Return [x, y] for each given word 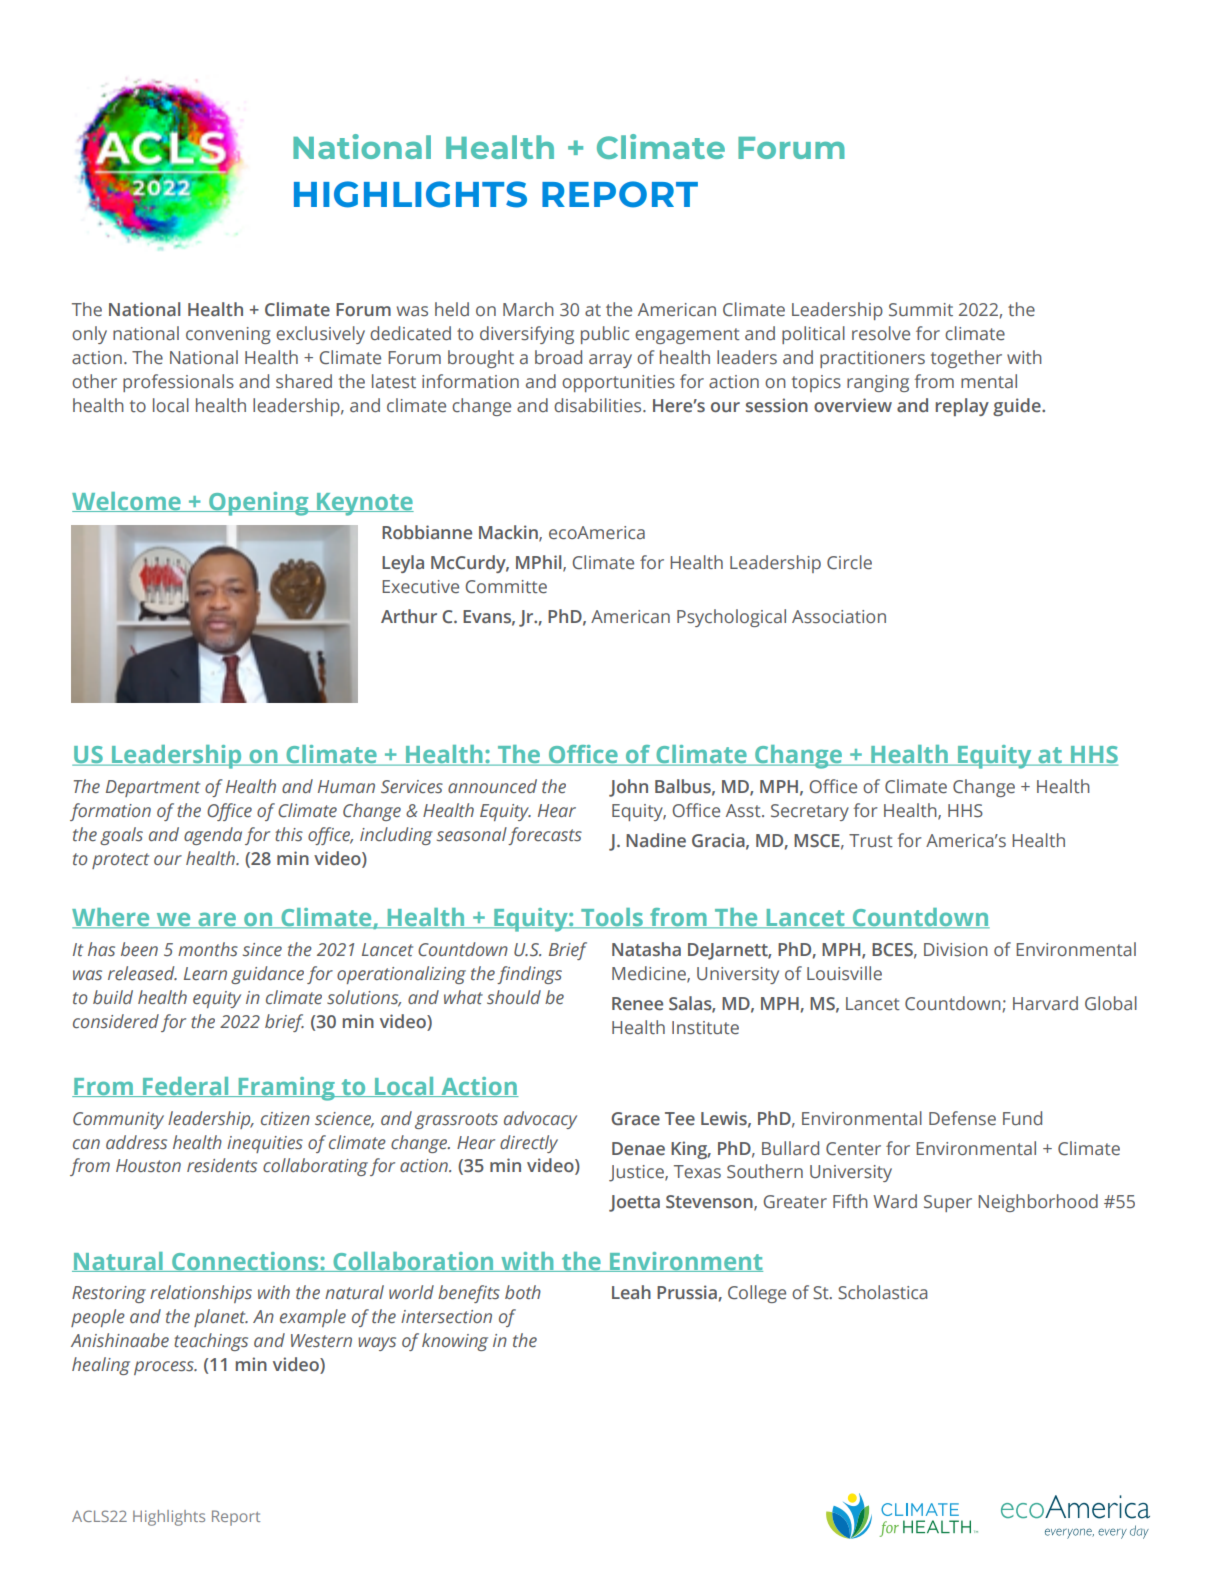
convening [228, 335]
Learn [205, 973]
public [605, 335]
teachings [211, 1342]
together [966, 359]
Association [839, 617]
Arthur [409, 616]
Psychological [731, 618]
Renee [637, 1004]
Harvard [1045, 1003]
